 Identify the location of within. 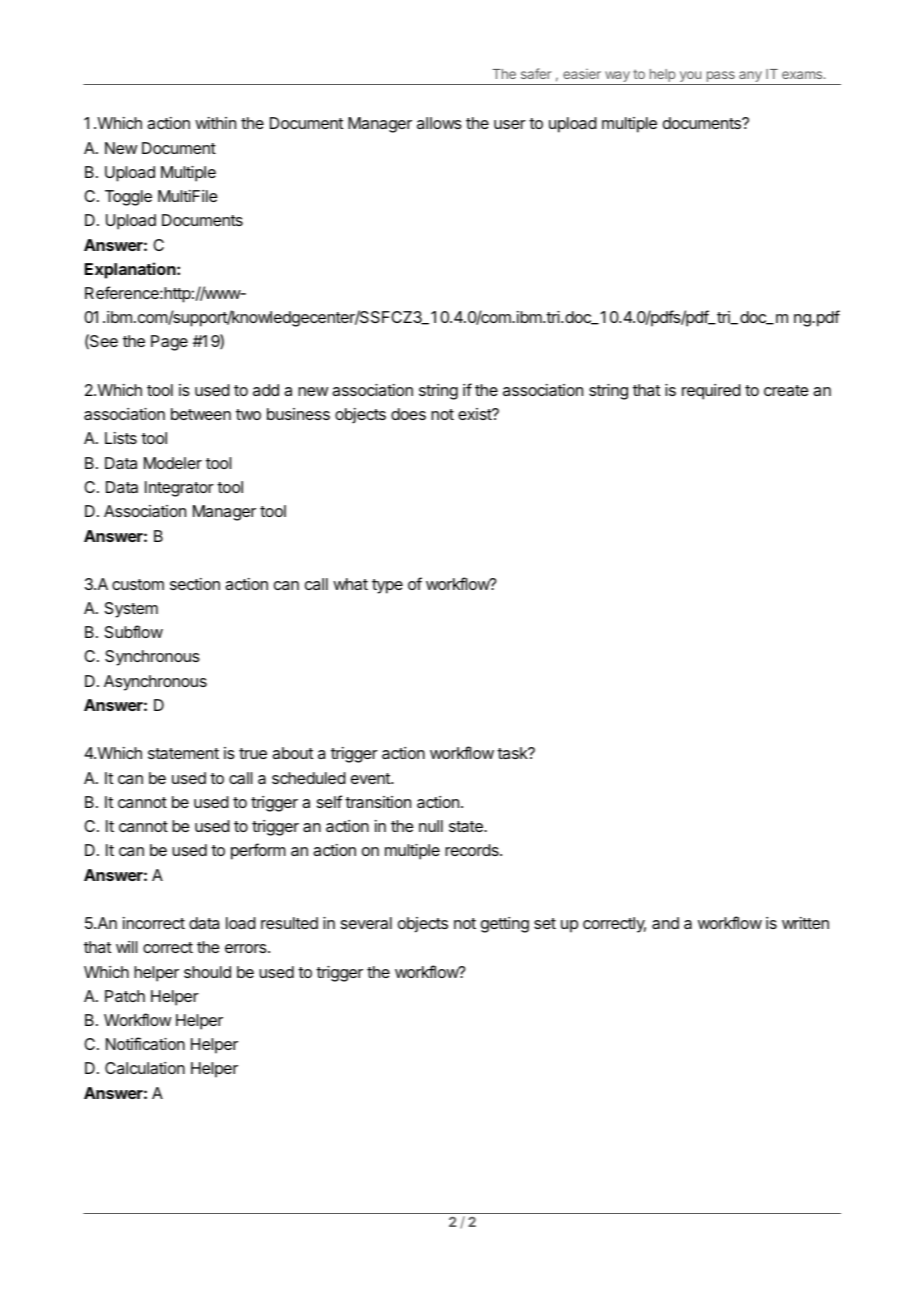
(215, 123).
